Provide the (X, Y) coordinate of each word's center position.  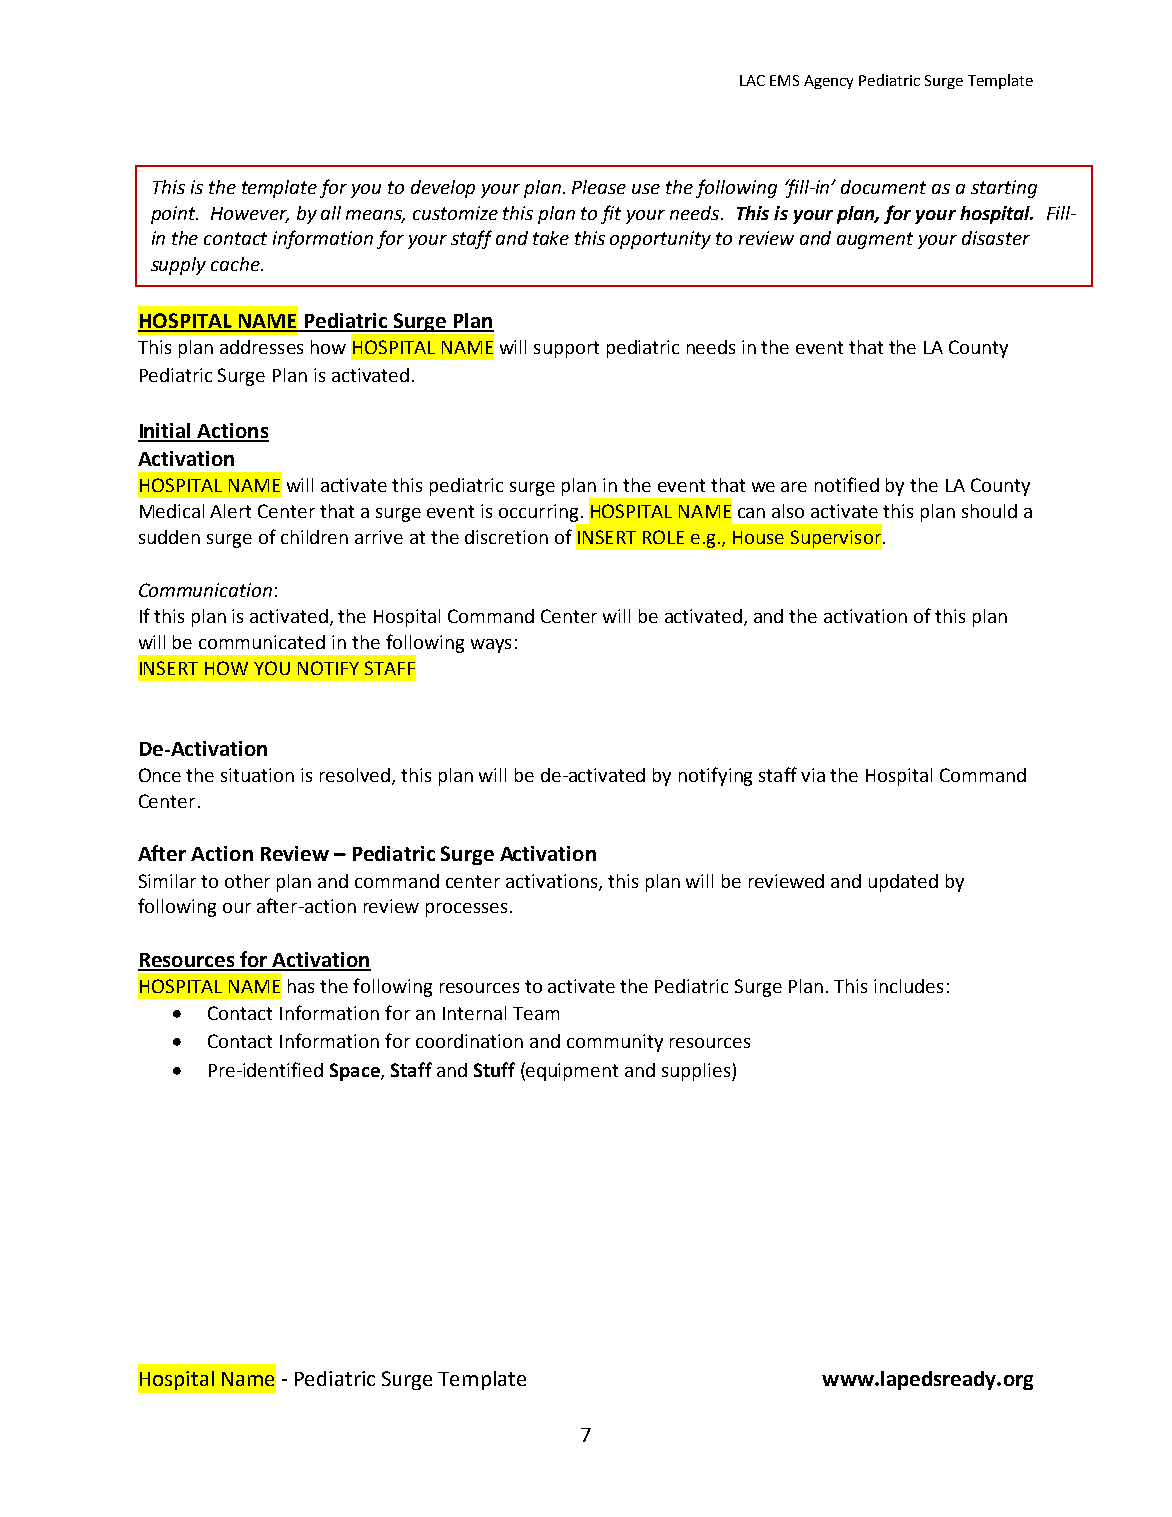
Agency (828, 82)
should (989, 511)
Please (599, 187)
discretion (506, 537)
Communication (205, 590)
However (250, 214)
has (301, 986)
